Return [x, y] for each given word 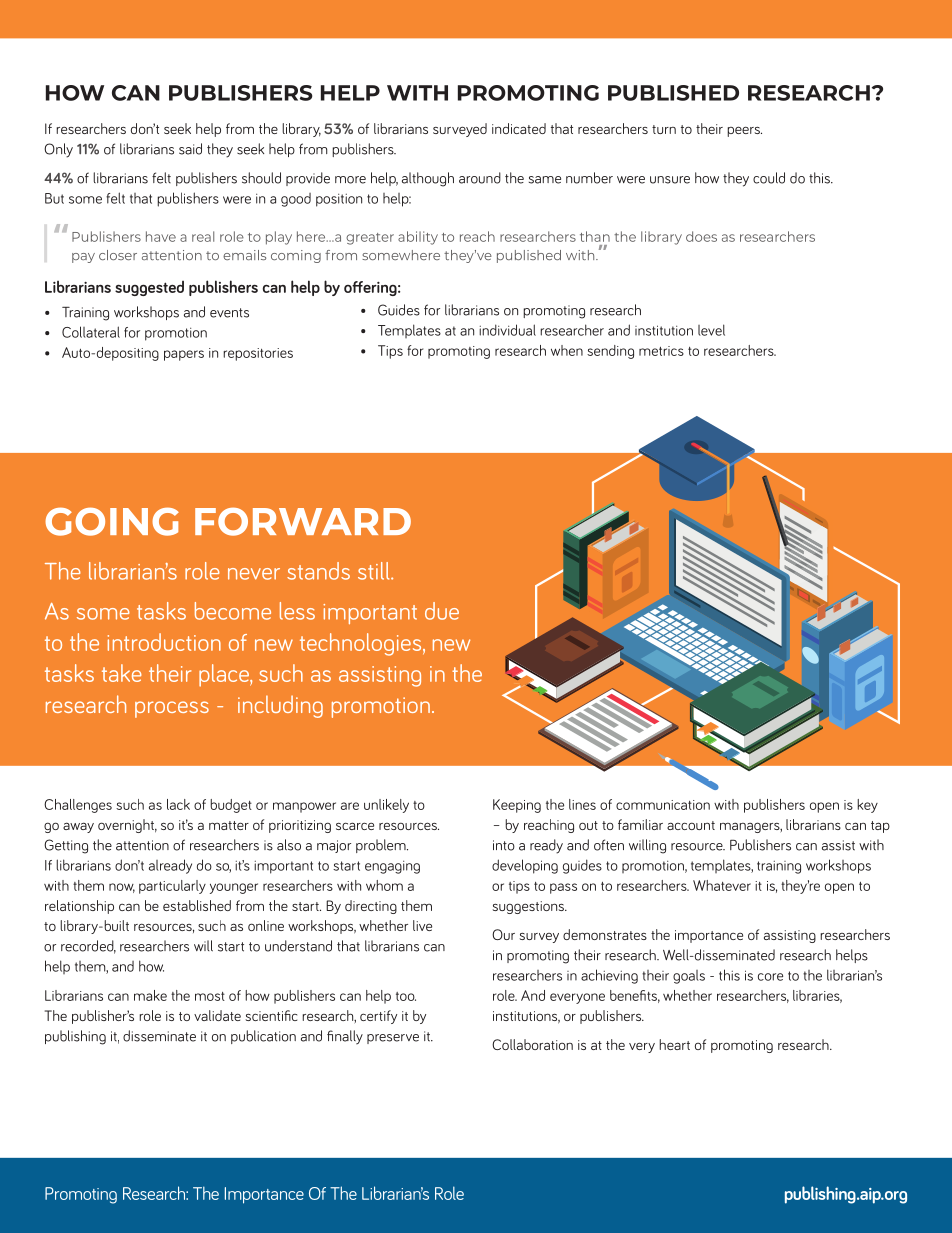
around [480, 178]
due [442, 611]
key [867, 806]
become [233, 611]
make [150, 995]
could [769, 178]
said [190, 149]
